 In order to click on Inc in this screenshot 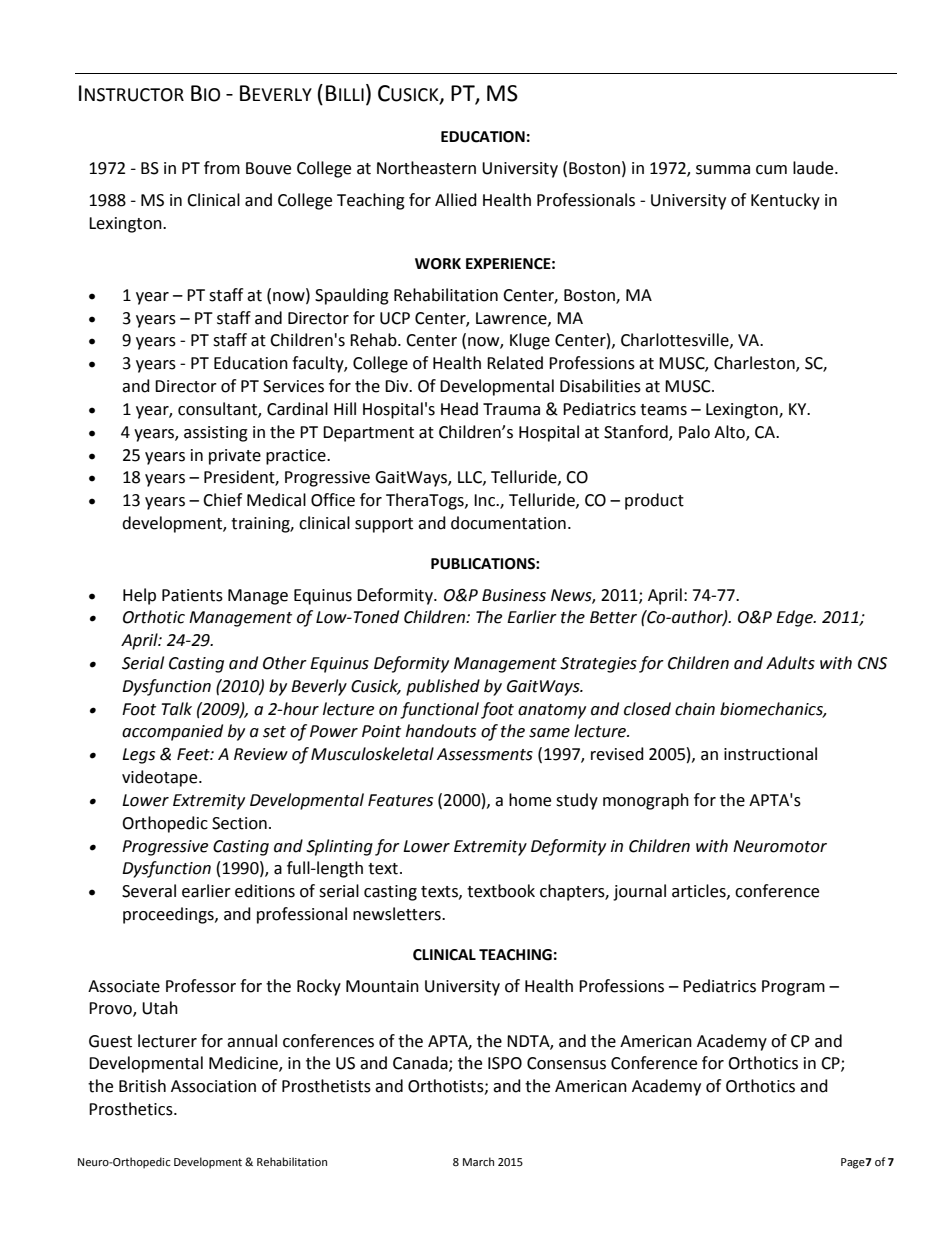, I will do `click(485, 500)`.
